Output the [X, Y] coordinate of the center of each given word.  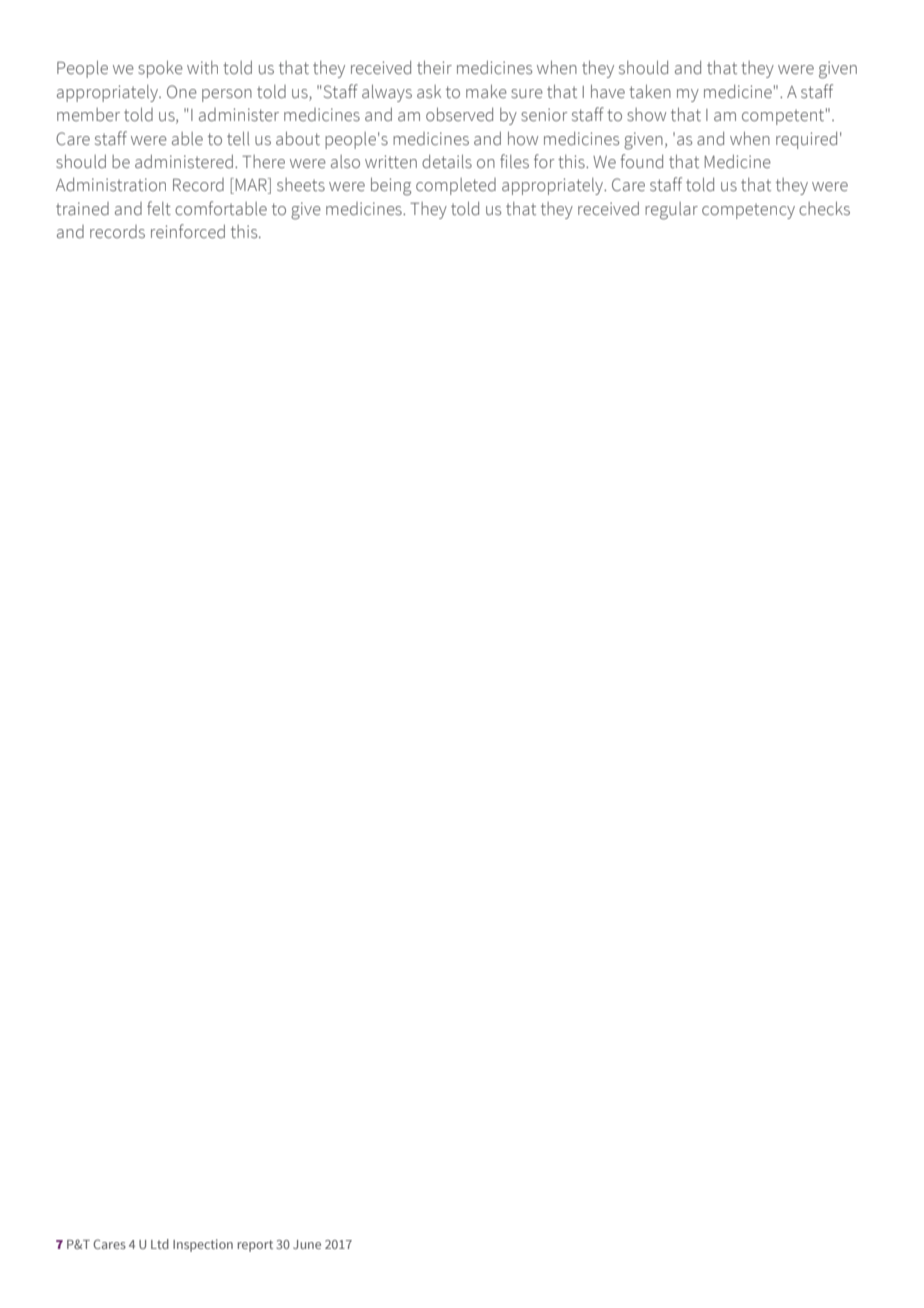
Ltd [160, 1244]
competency [748, 211]
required [806, 140]
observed [459, 114]
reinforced [188, 231]
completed [456, 186]
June [307, 1244]
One [182, 92]
